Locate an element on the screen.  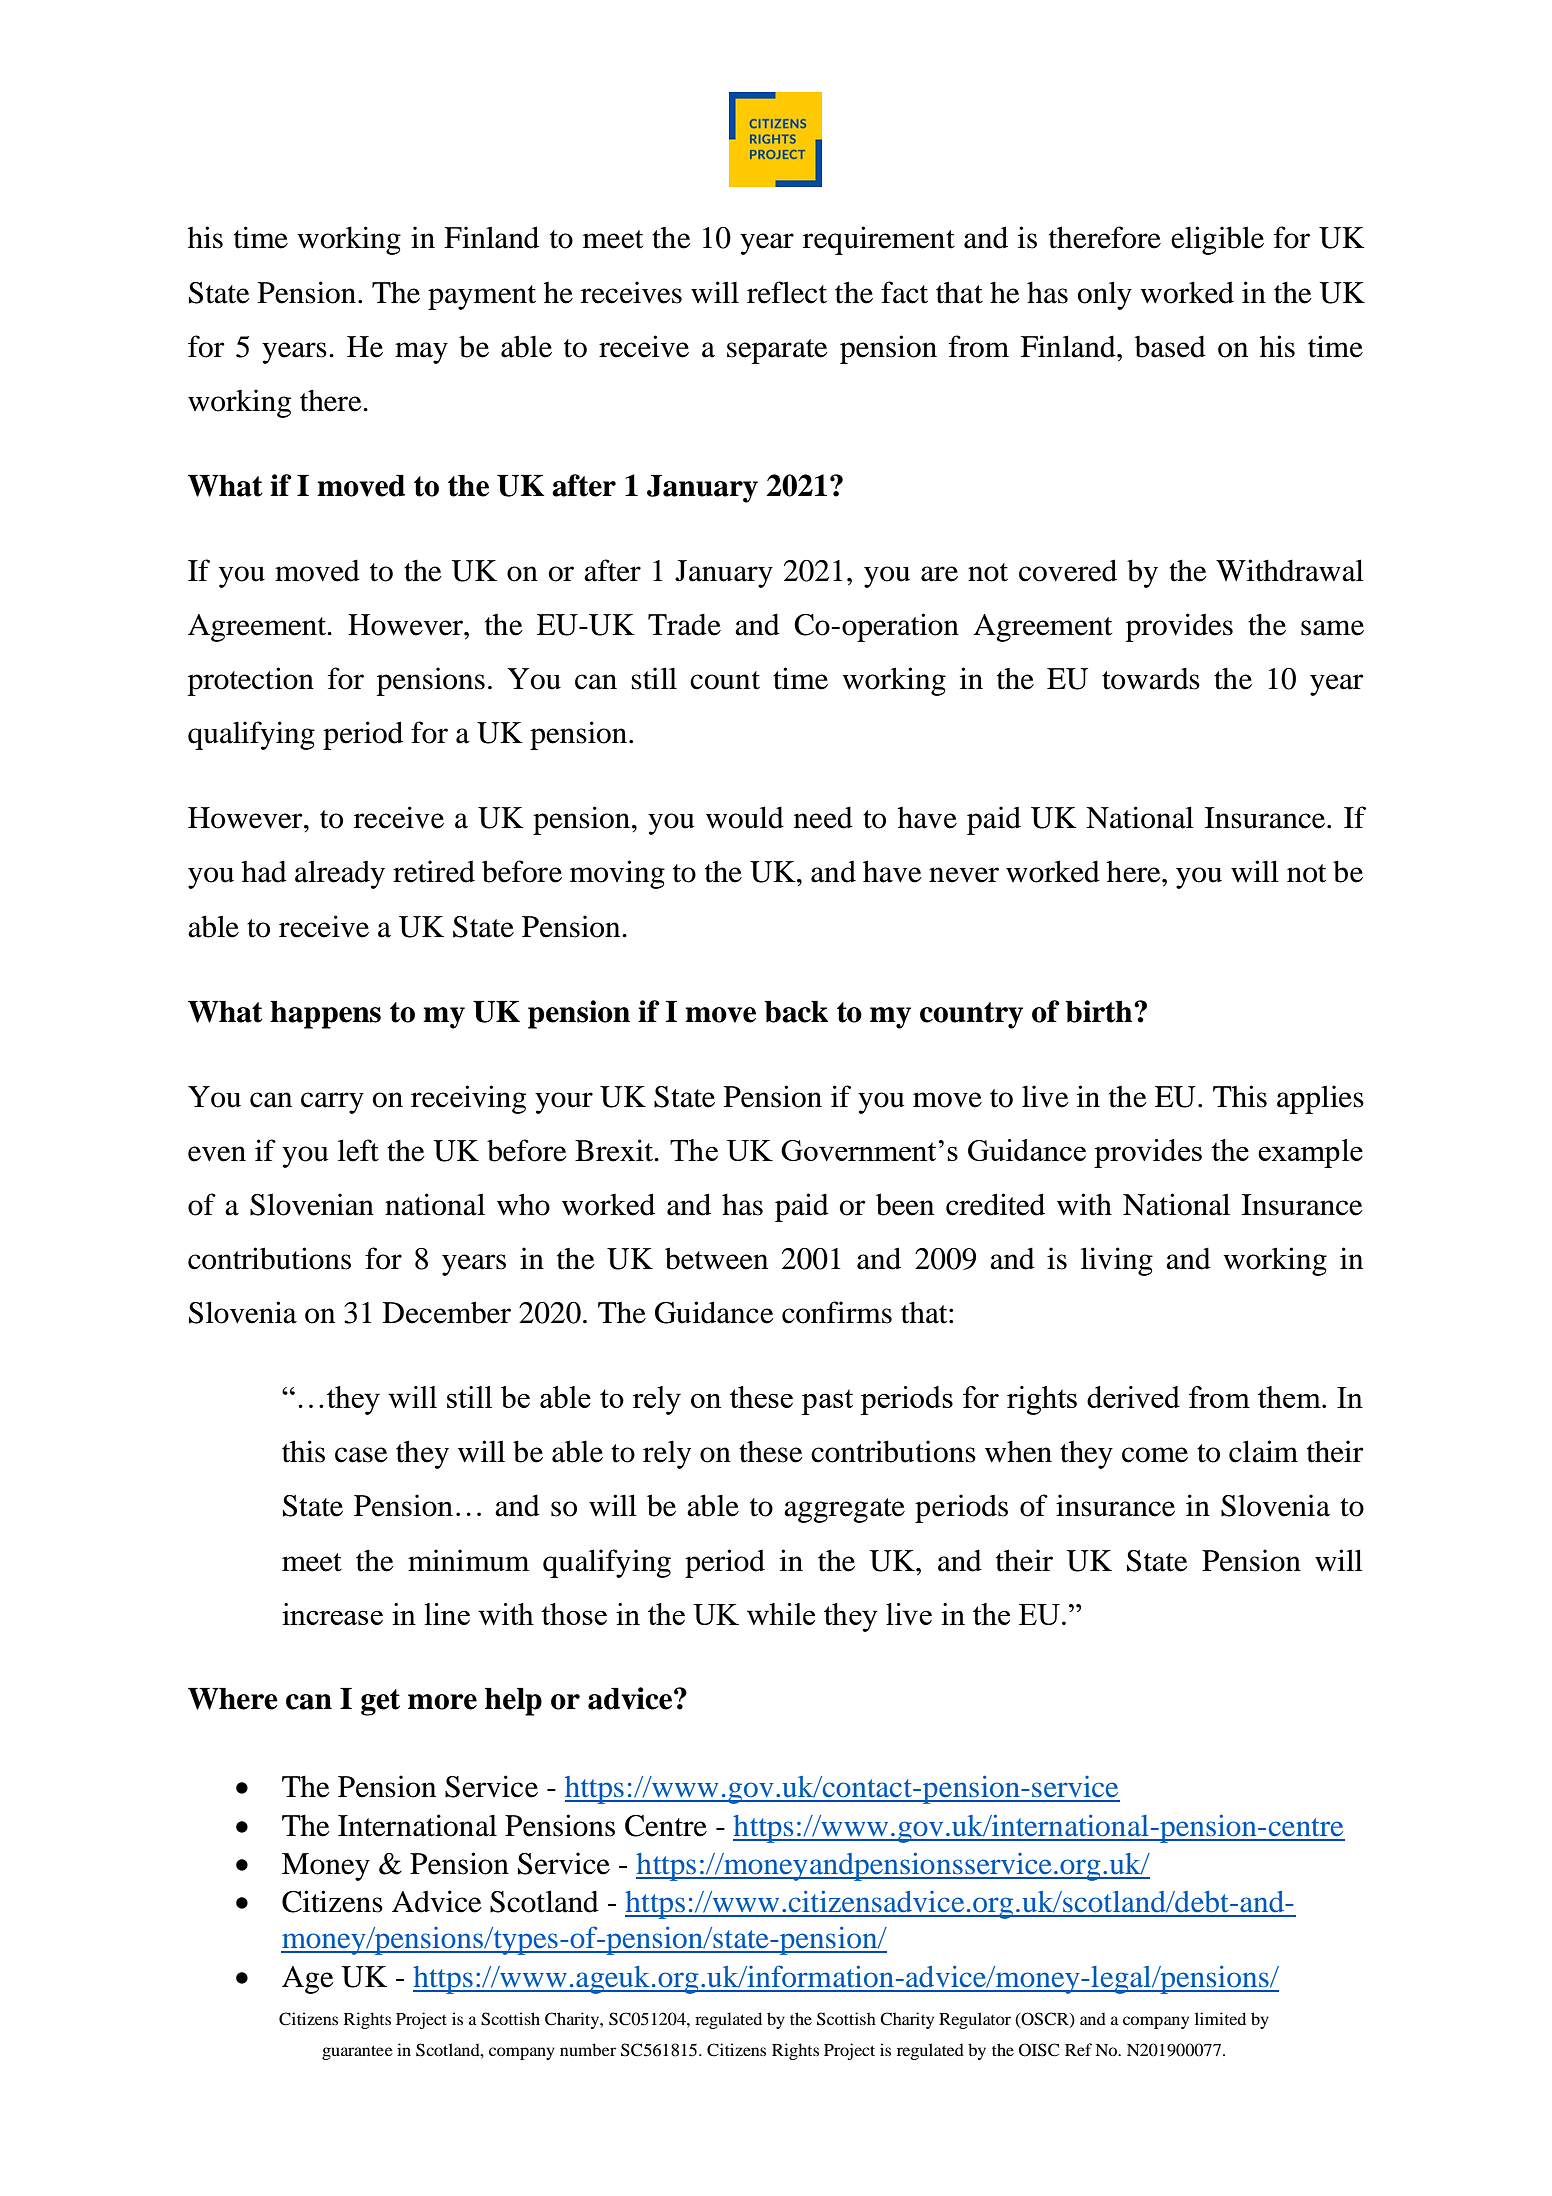
guarantee is located at coordinates (357, 2053).
